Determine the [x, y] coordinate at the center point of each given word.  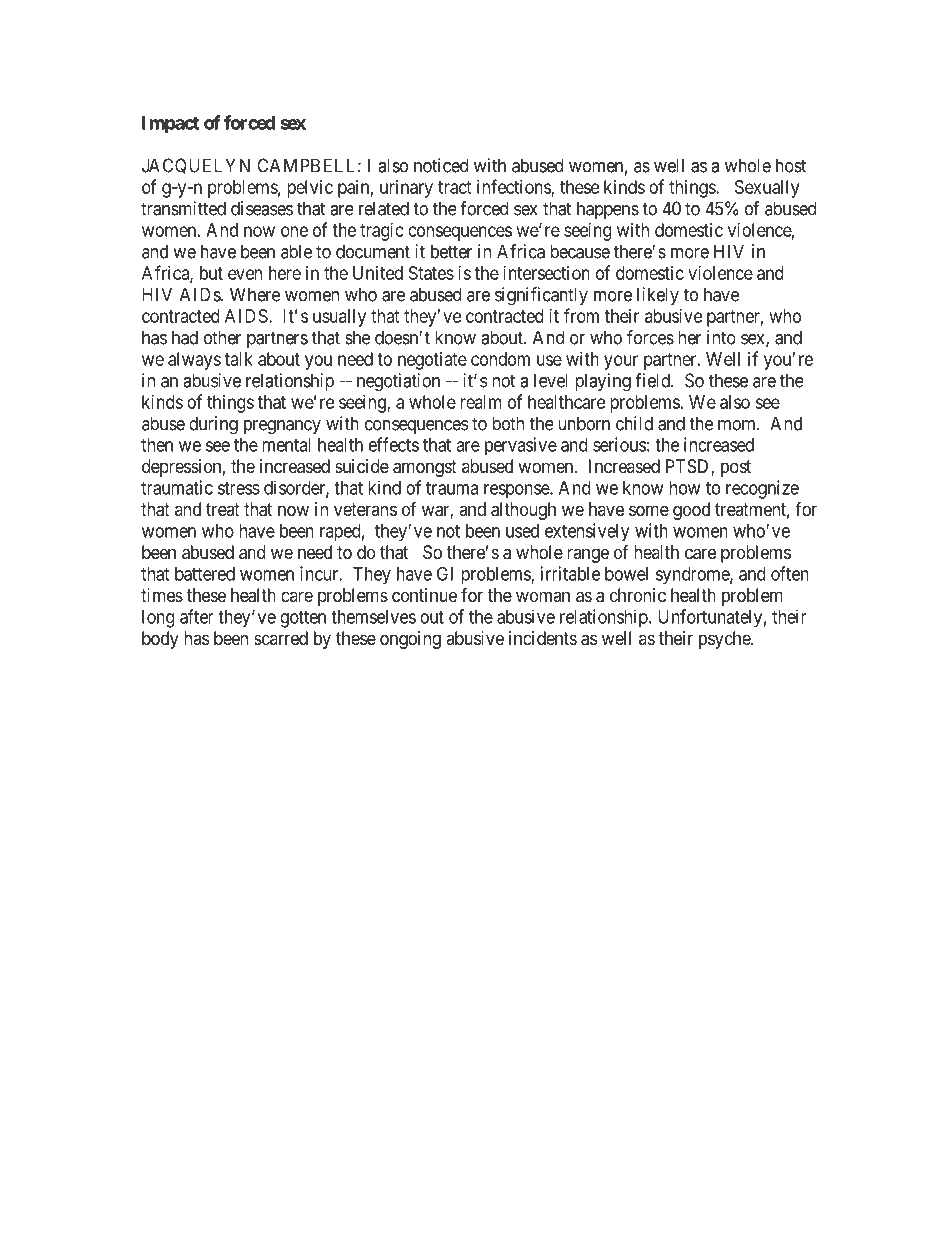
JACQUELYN [196, 166]
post [736, 468]
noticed [441, 165]
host [791, 165]
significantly [541, 296]
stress [239, 488]
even [245, 274]
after [197, 616]
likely [658, 296]
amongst [425, 468]
